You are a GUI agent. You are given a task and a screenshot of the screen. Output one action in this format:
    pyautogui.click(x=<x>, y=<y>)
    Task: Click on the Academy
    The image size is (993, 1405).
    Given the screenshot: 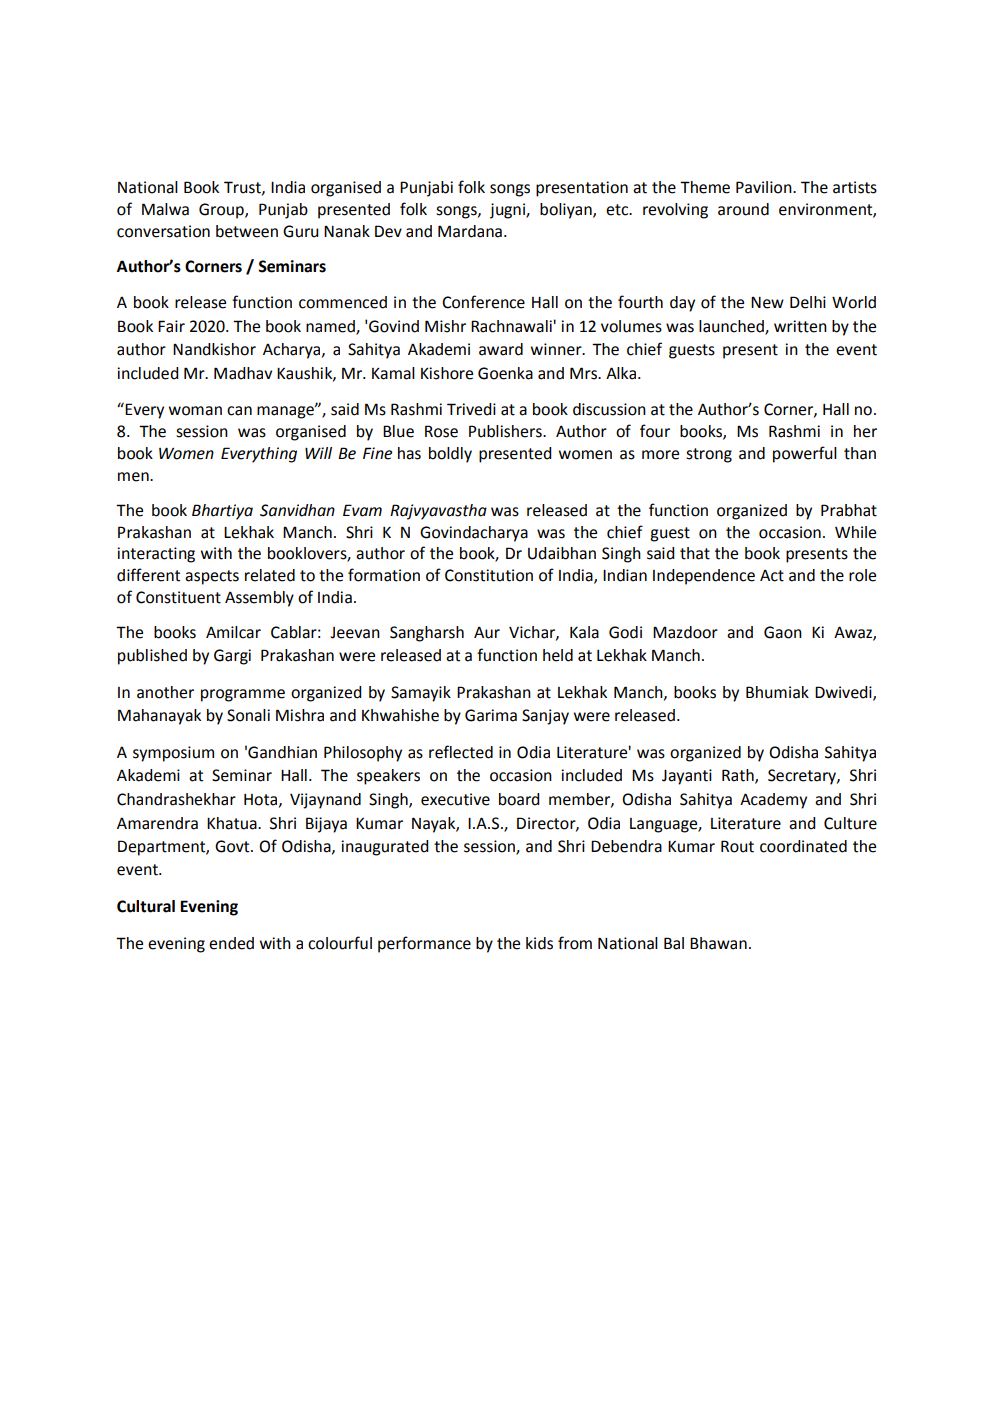 What is the action you would take?
    pyautogui.click(x=773, y=801)
